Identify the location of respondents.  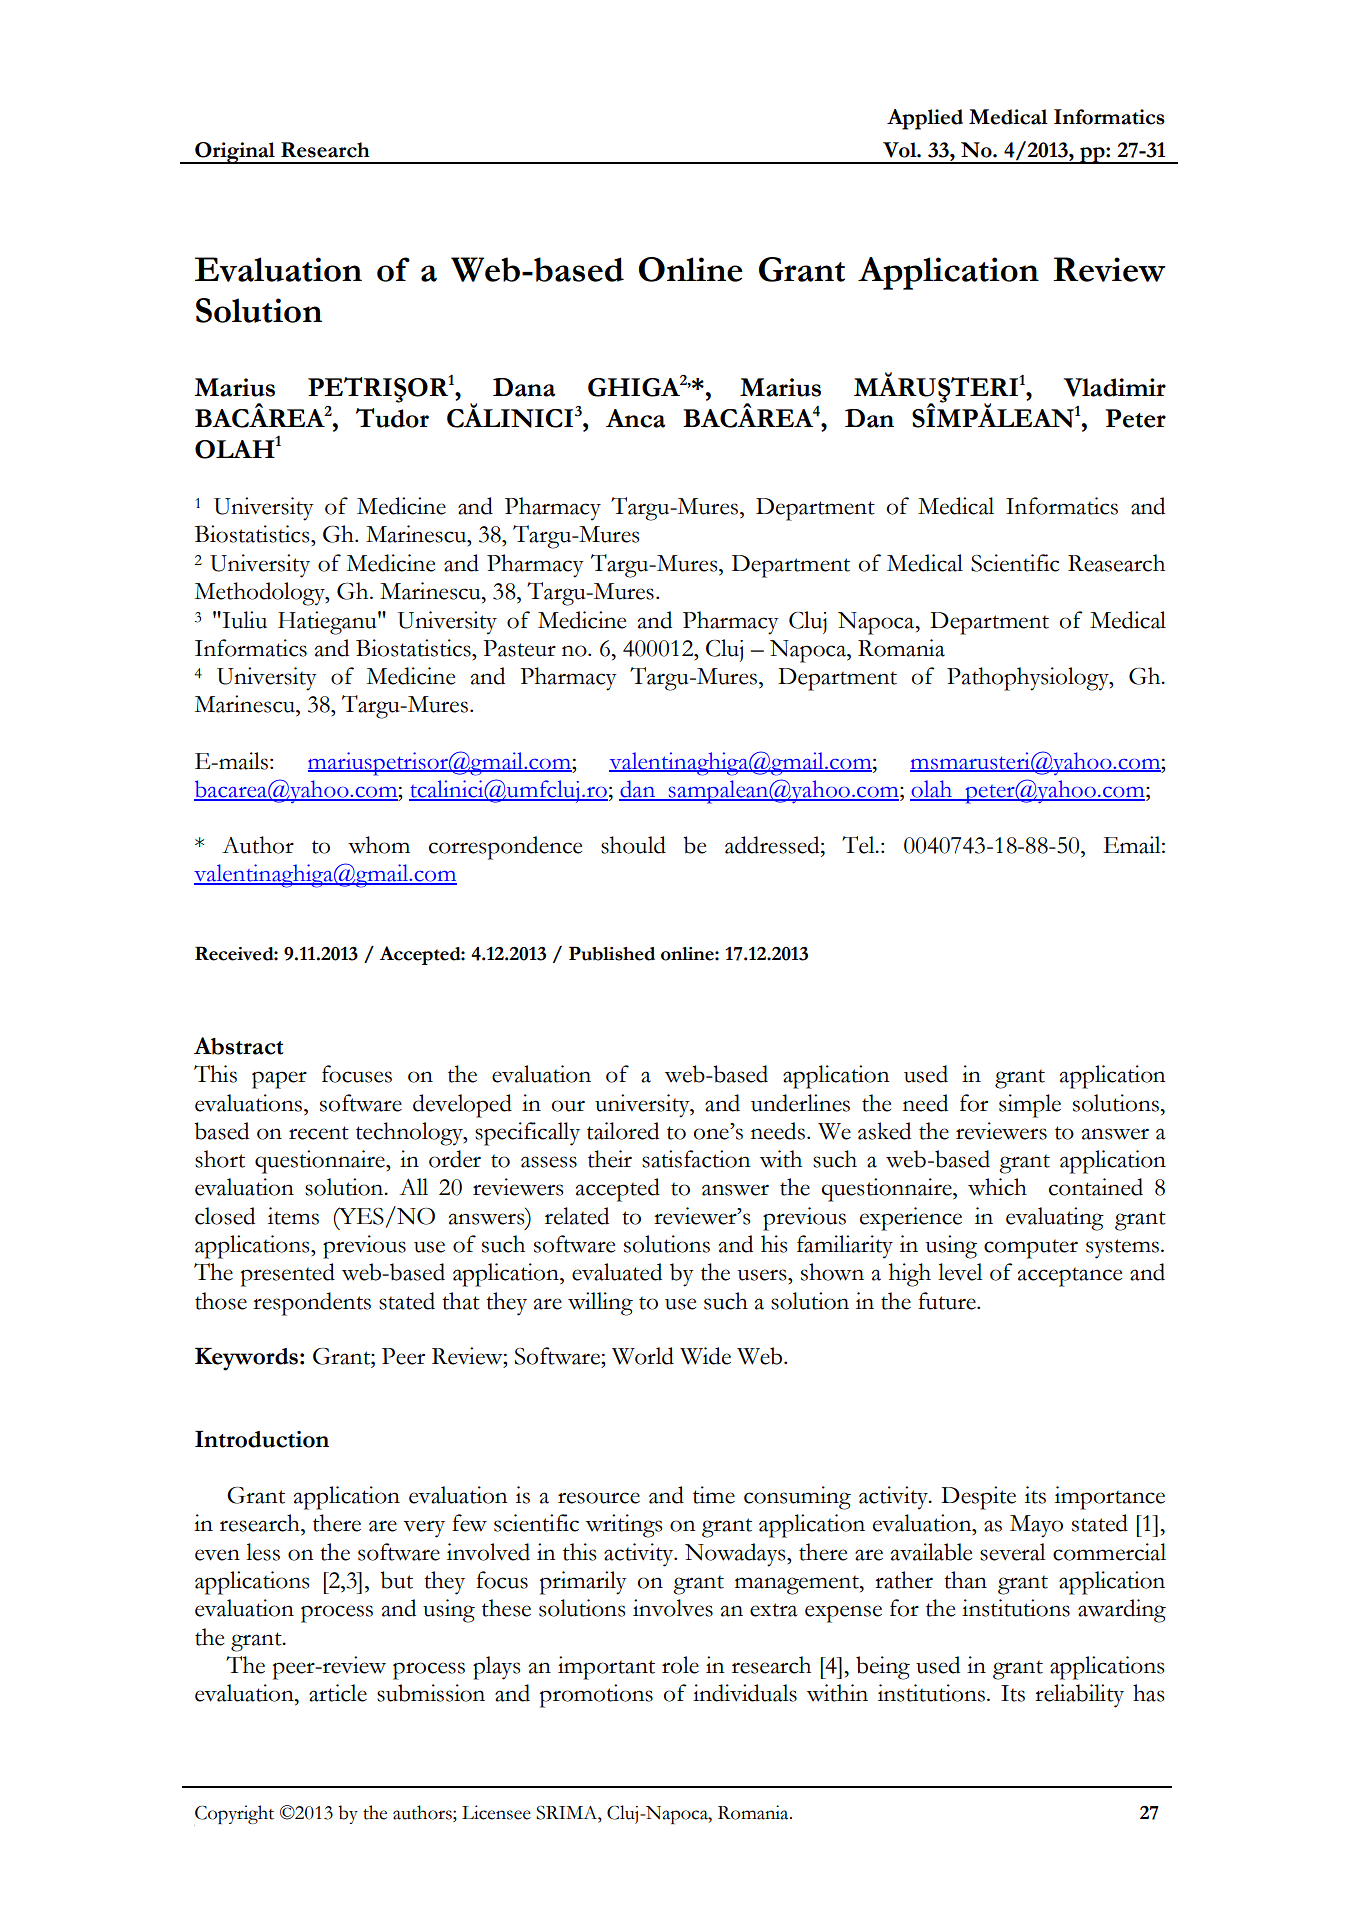
(312, 1304).
